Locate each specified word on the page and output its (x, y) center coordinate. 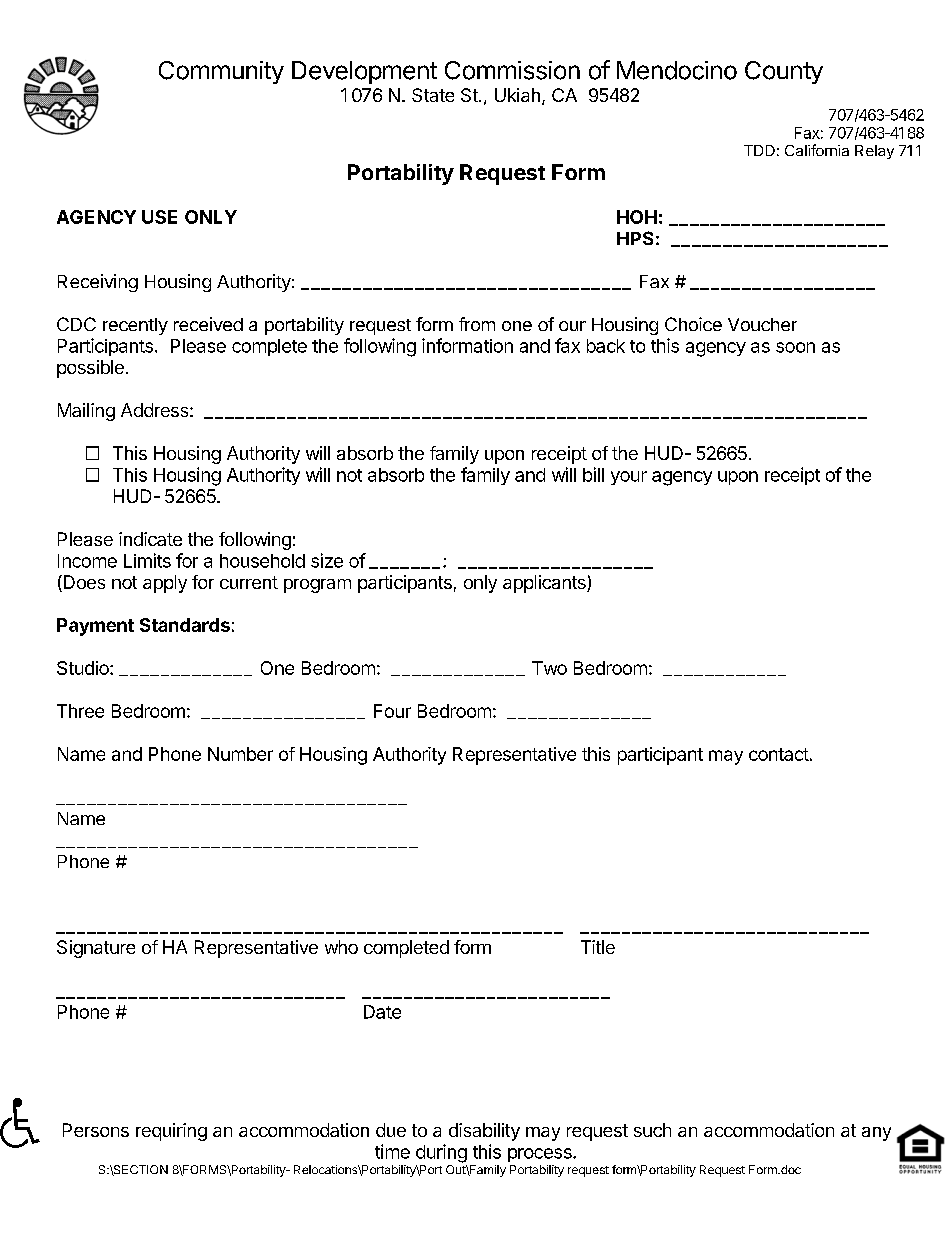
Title (598, 947)
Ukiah (517, 95)
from (477, 324)
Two (549, 668)
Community (221, 72)
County (784, 72)
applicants (545, 584)
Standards (185, 625)
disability (484, 1132)
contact (779, 754)
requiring (171, 1132)
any (876, 1134)
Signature (96, 949)
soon (795, 347)
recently (135, 326)
